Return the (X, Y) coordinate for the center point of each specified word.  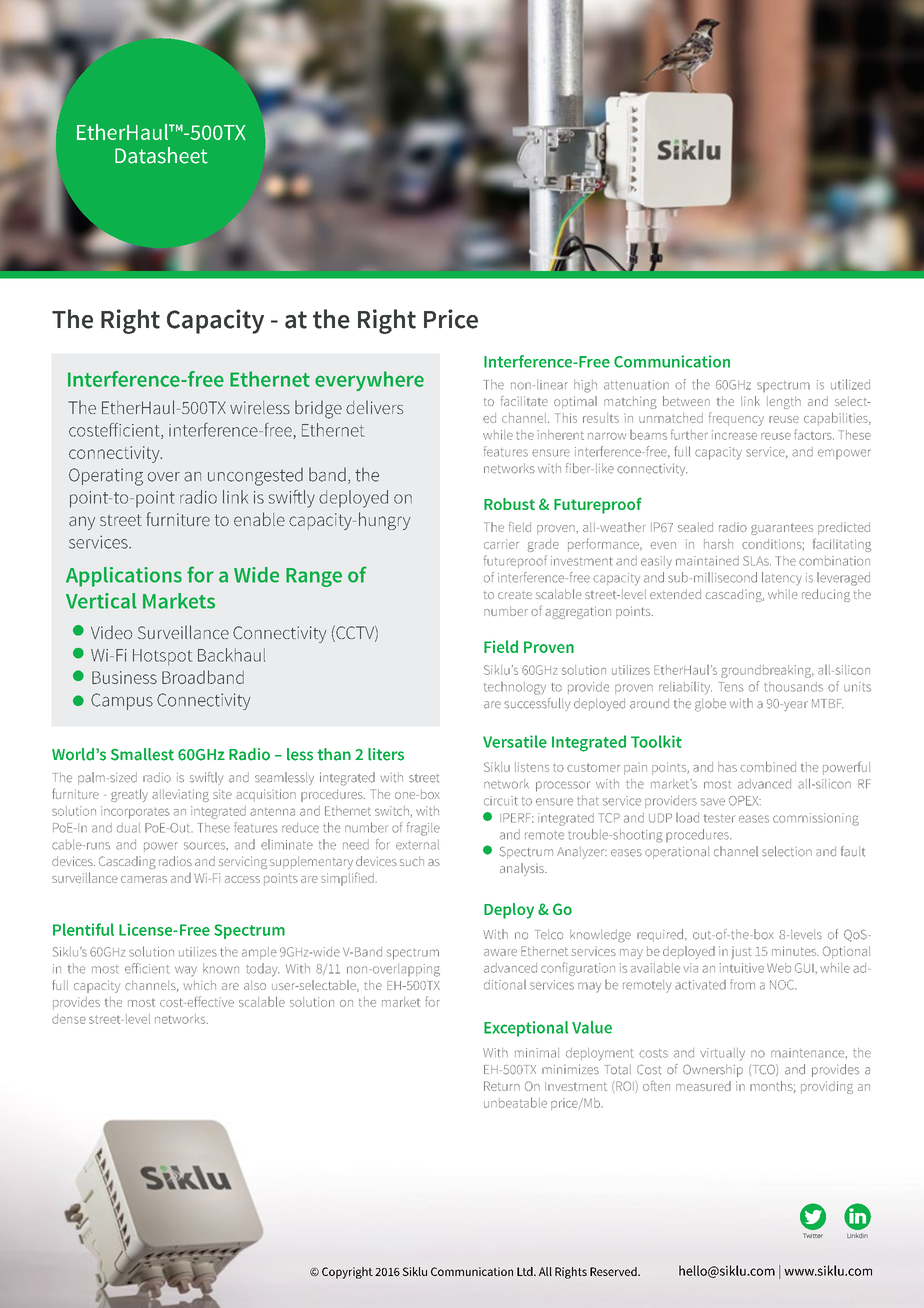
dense (69, 1019)
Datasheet (161, 155)
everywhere (369, 381)
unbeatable (515, 1102)
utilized (850, 384)
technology (515, 688)
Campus (122, 701)
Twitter (813, 1235)
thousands (793, 687)
